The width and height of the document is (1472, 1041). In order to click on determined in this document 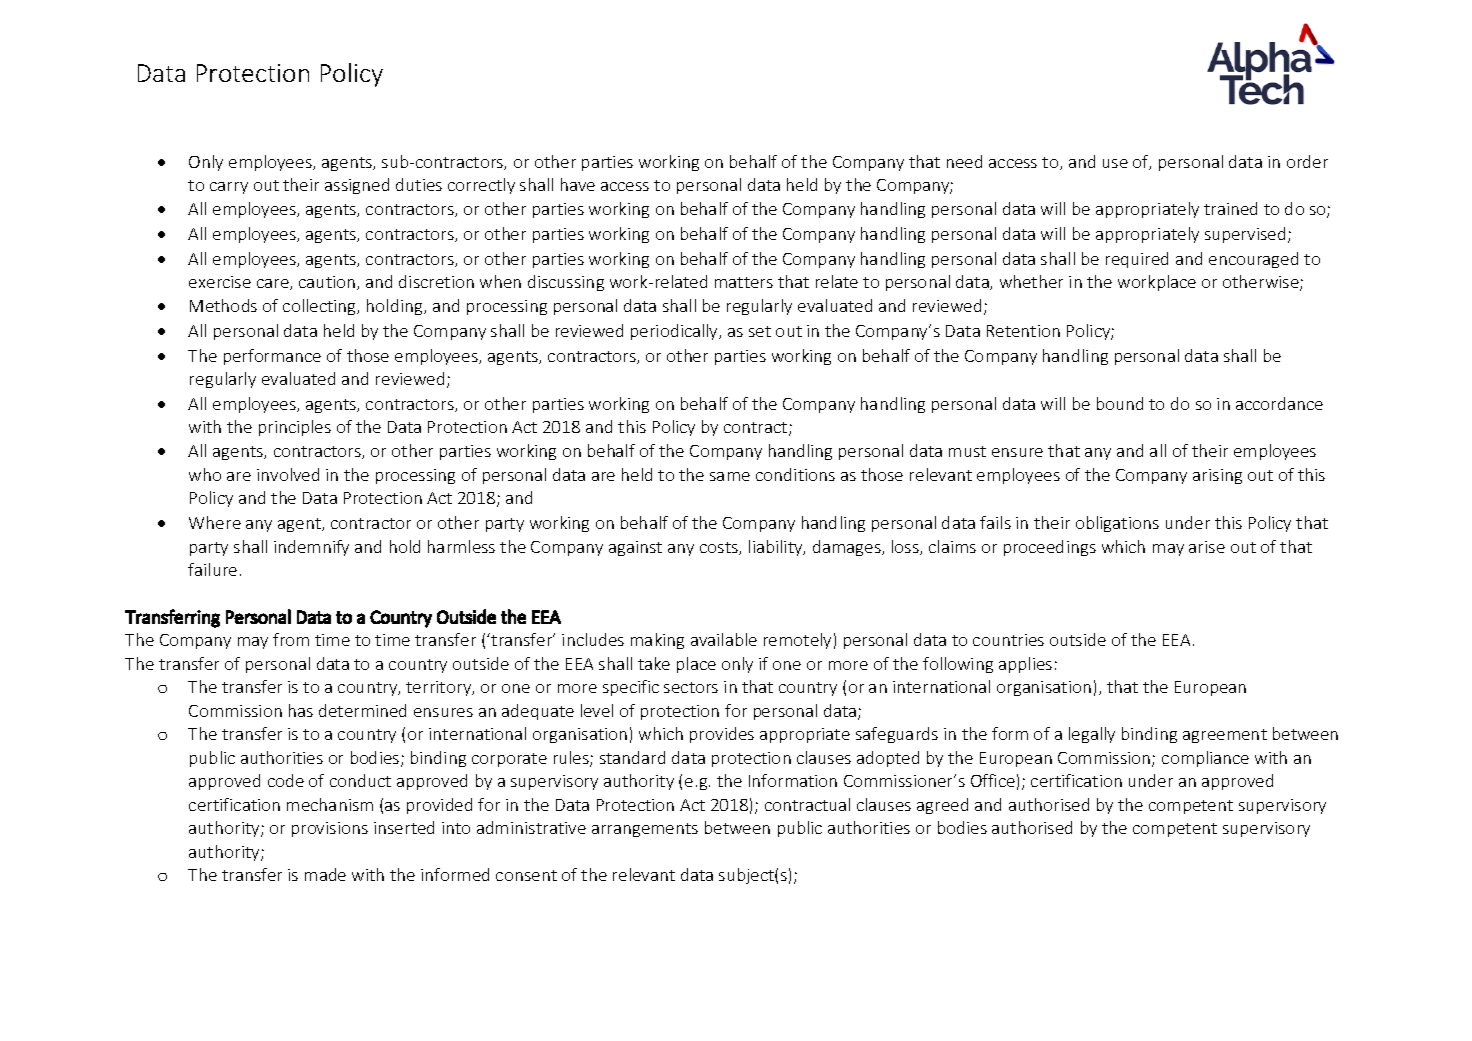, I will do `click(362, 710)`.
